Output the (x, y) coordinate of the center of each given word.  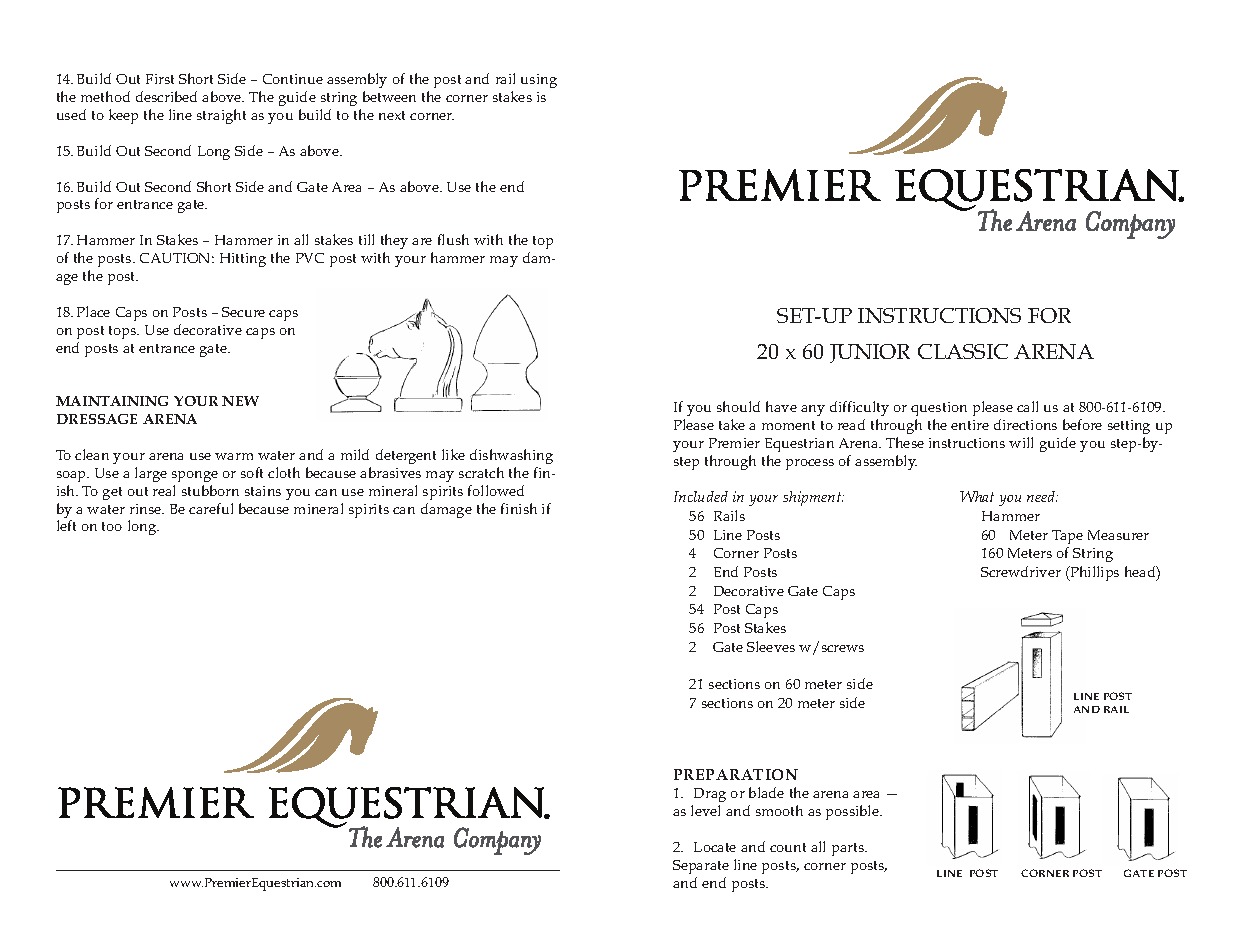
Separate (701, 867)
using (539, 81)
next (392, 115)
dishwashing (511, 456)
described (166, 96)
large (151, 474)
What (977, 496)
